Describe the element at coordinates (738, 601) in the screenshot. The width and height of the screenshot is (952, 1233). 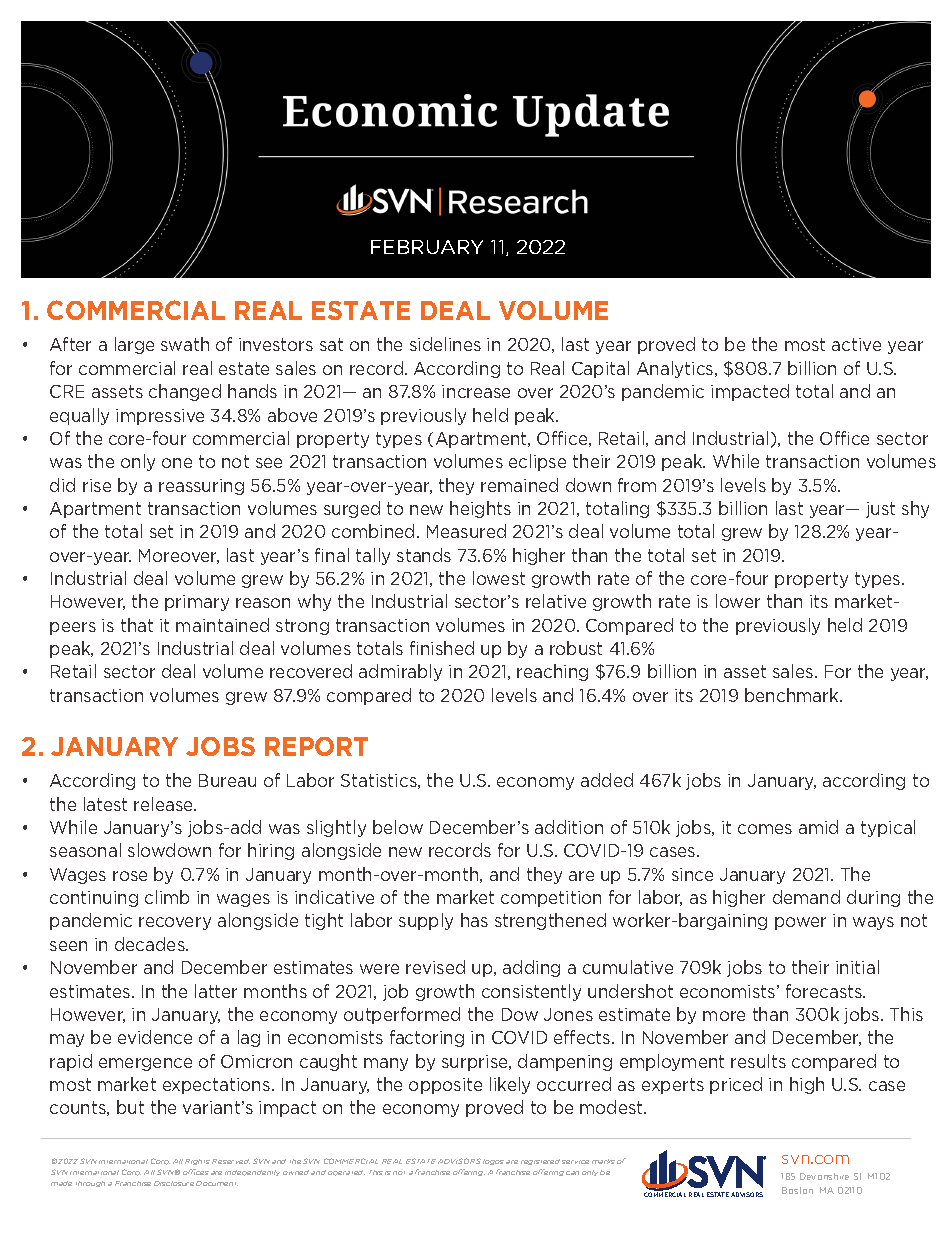
I see `lower` at that location.
